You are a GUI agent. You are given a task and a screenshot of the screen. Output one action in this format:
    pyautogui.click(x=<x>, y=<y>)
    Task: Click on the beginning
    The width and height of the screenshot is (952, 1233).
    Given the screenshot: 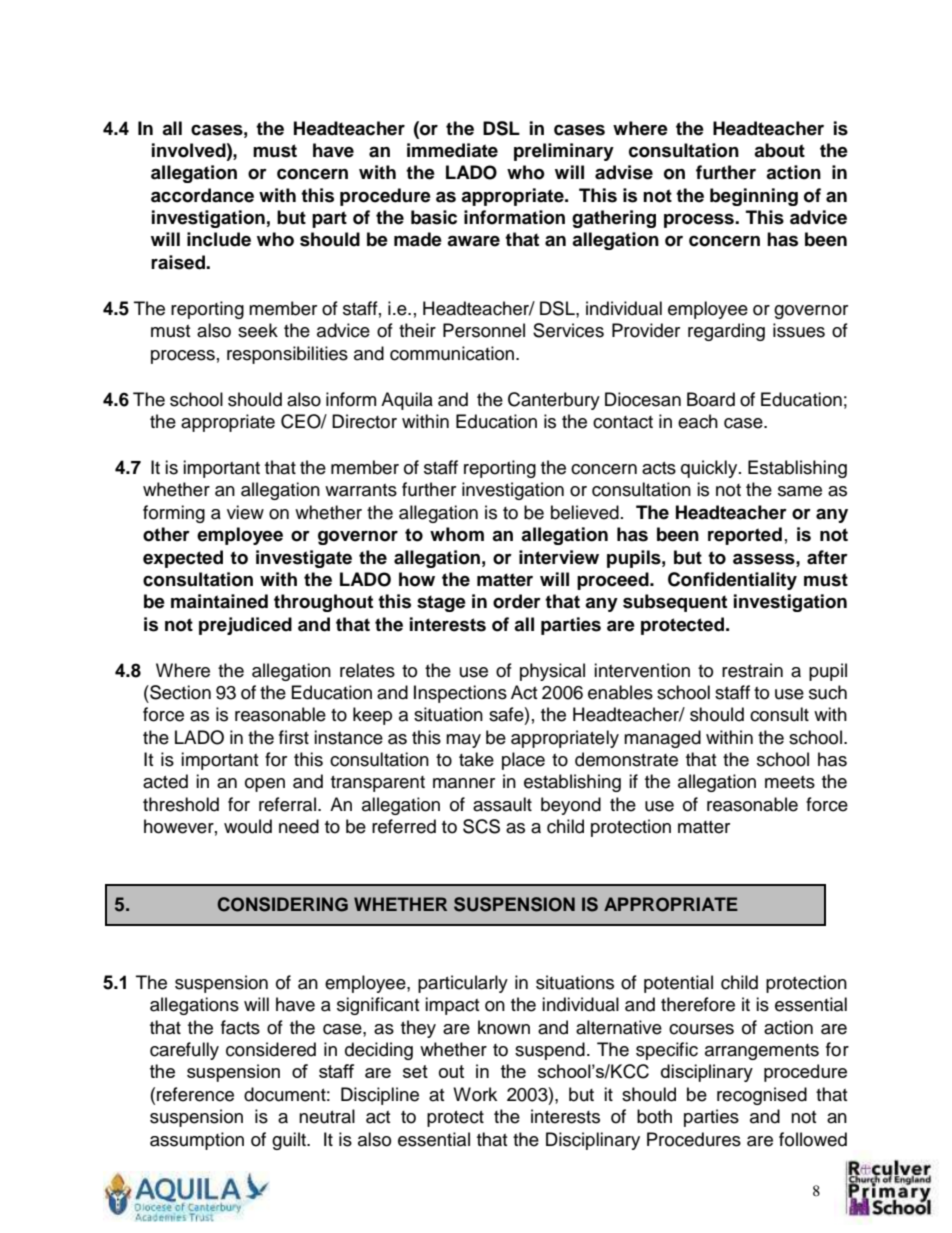 What is the action you would take?
    pyautogui.click(x=754, y=197)
